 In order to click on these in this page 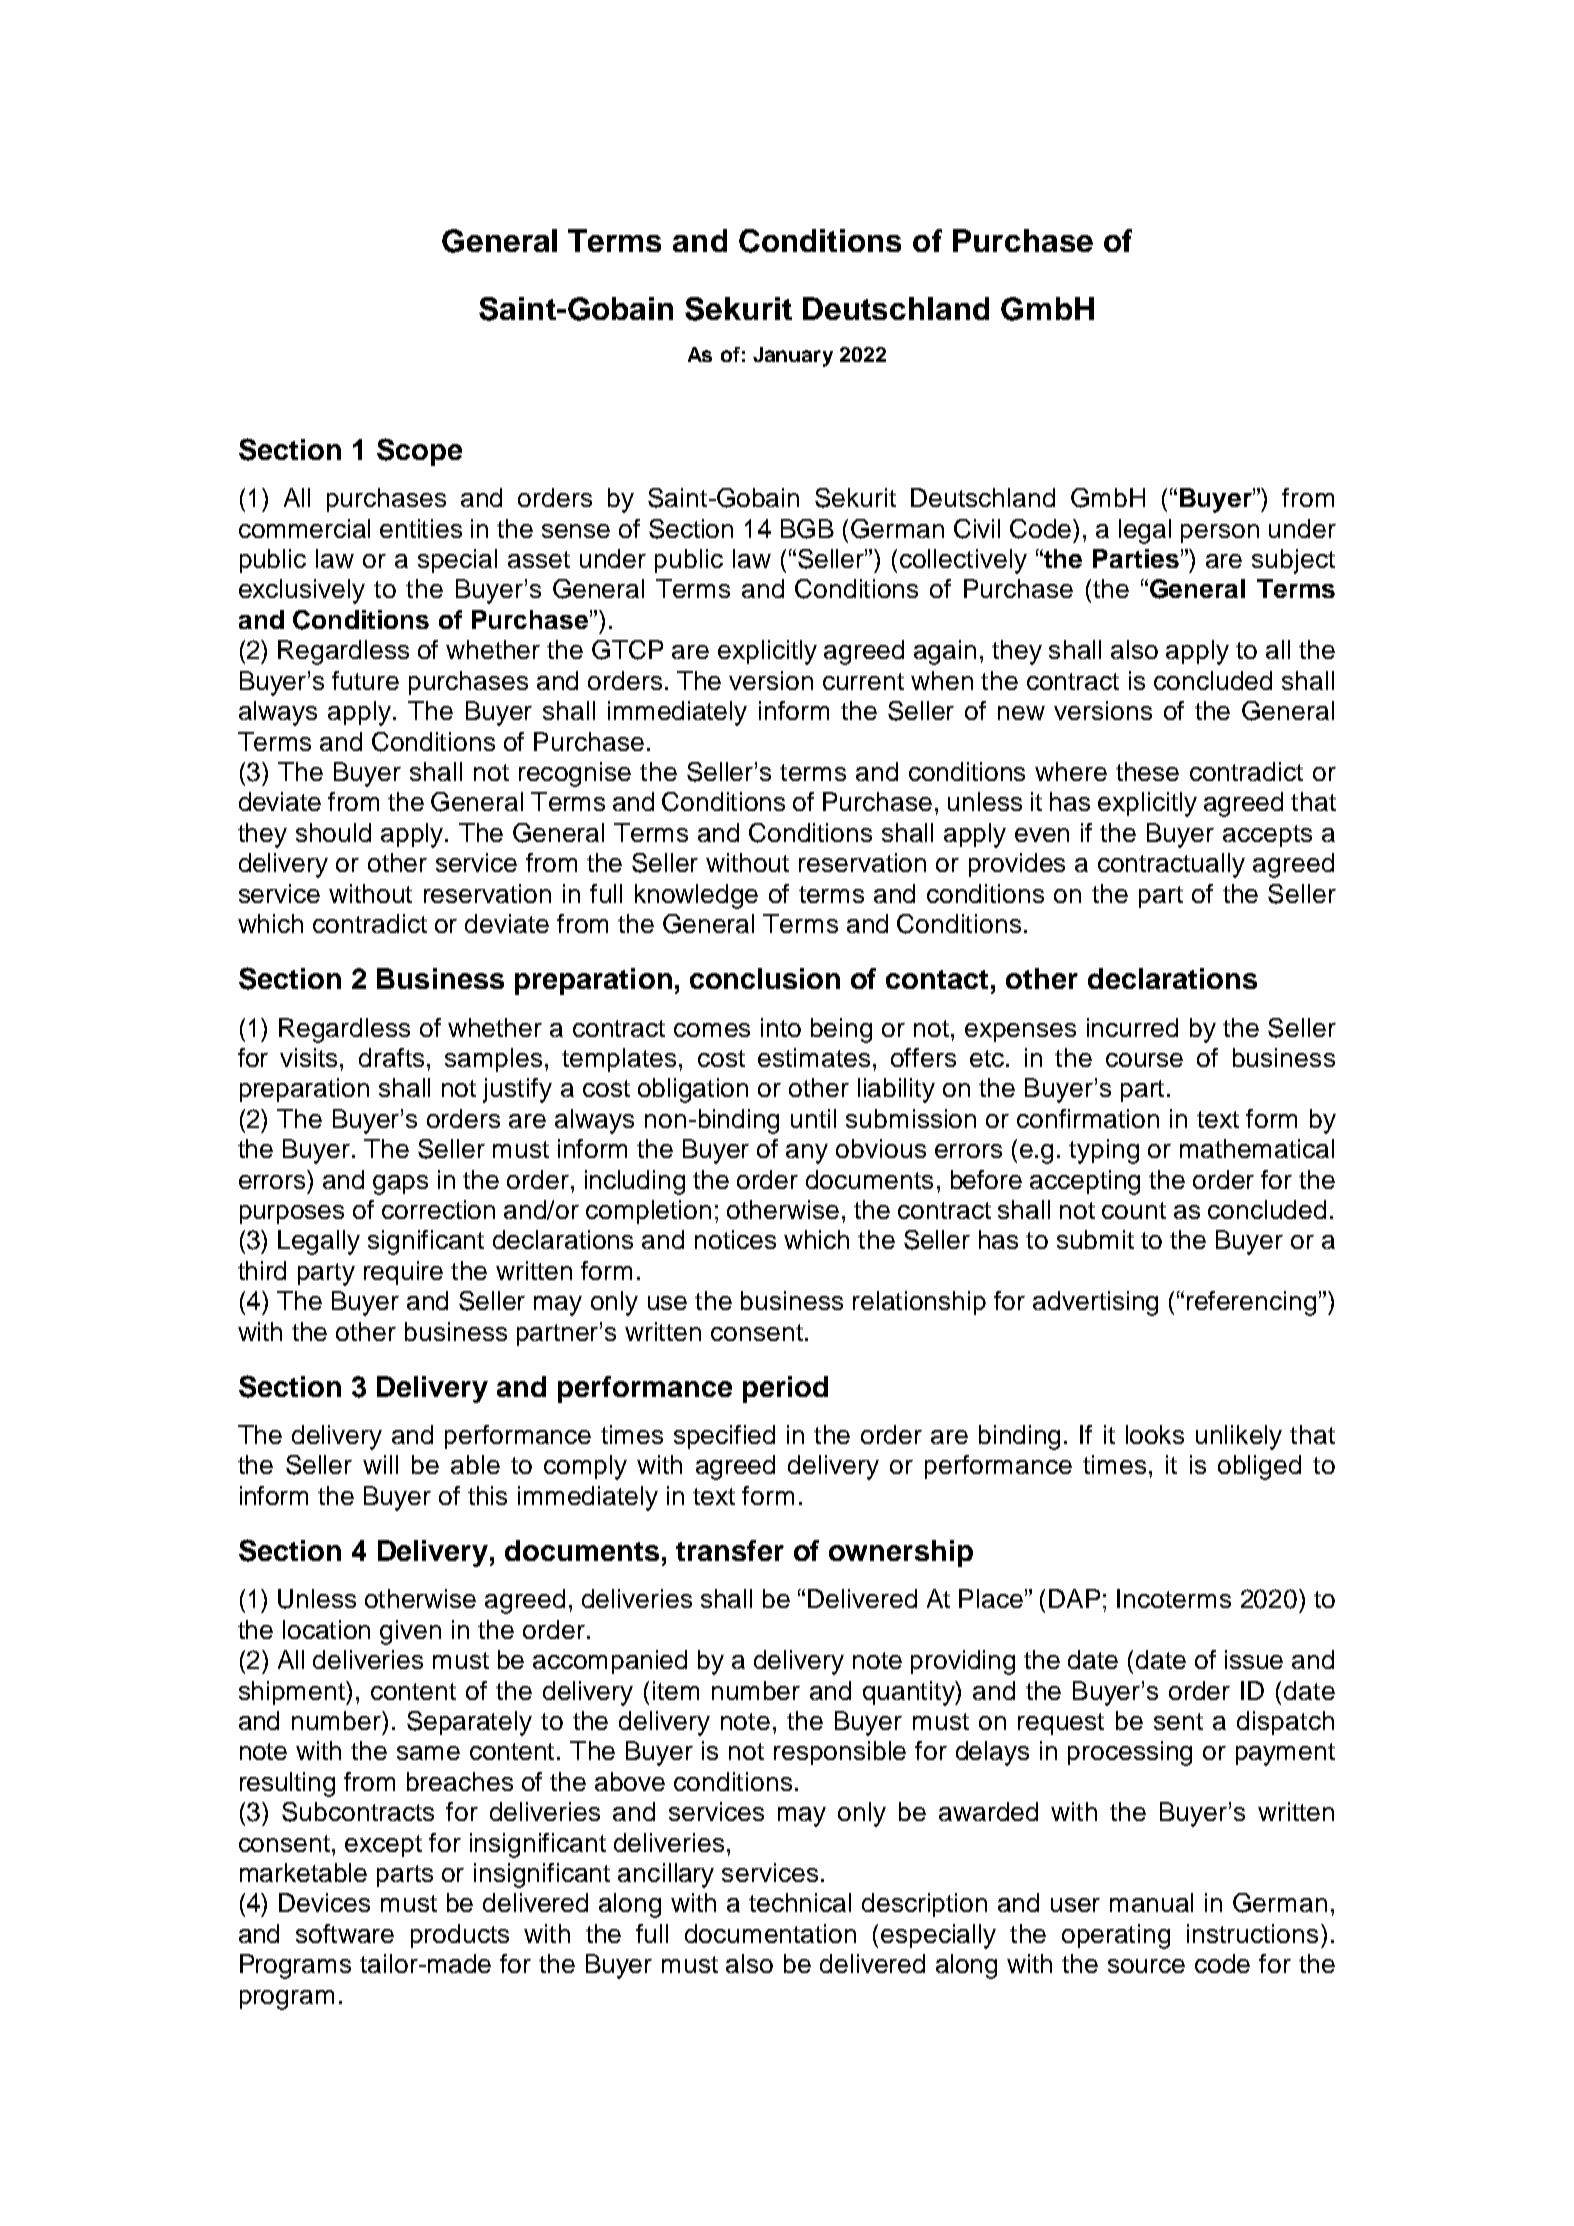, I will do `click(1147, 771)`.
